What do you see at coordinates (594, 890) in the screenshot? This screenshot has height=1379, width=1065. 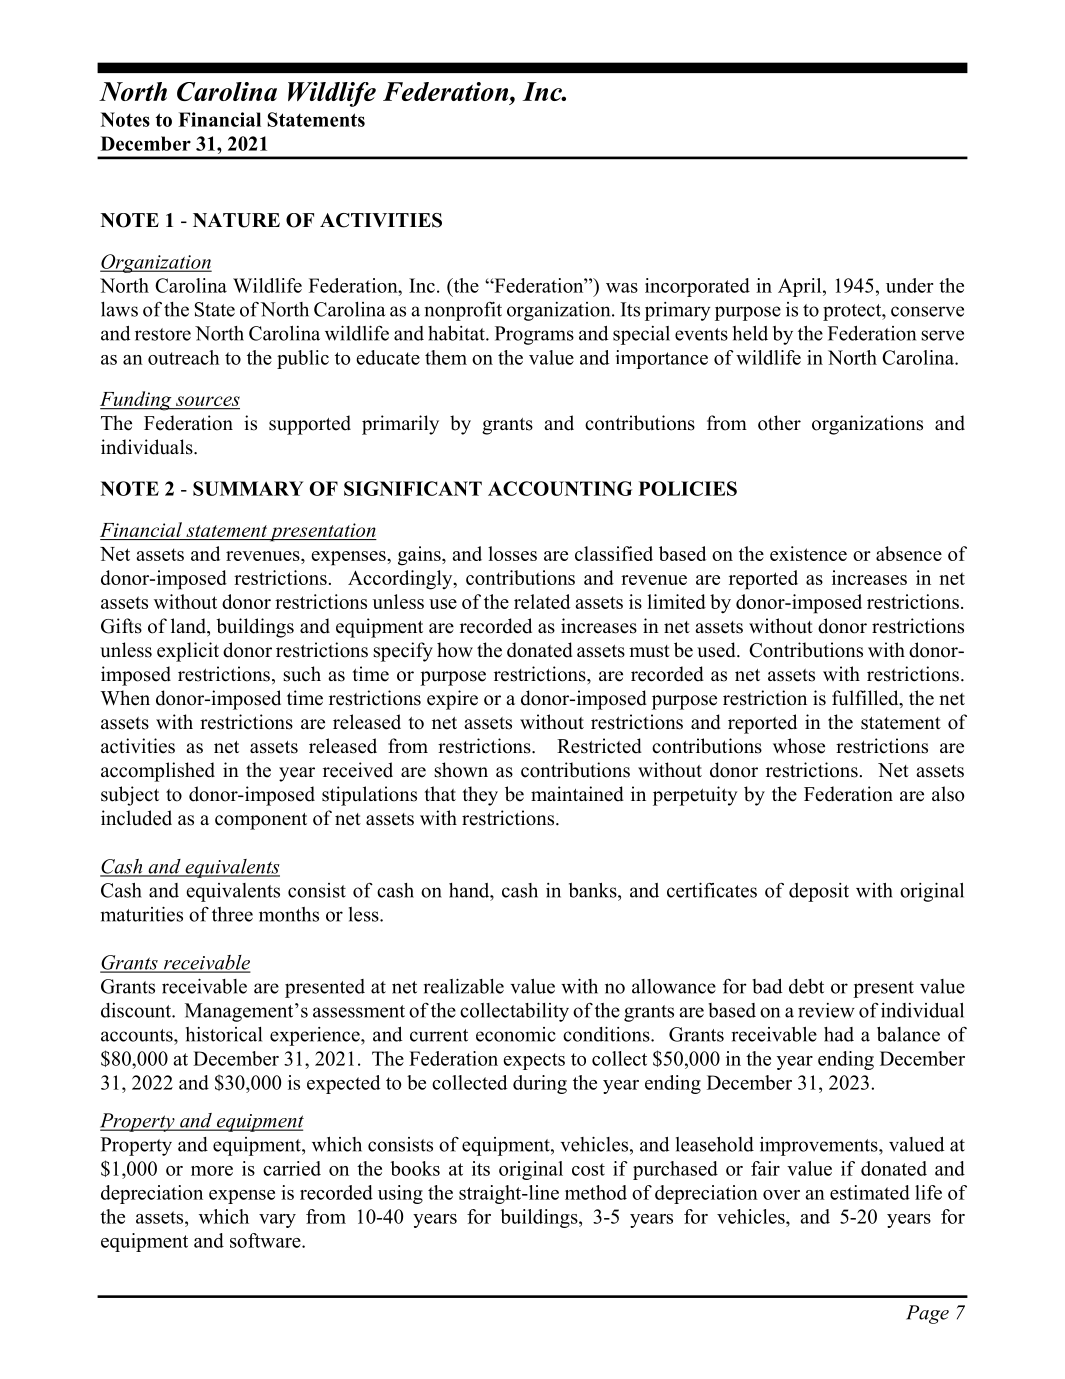 I see `banks` at bounding box center [594, 890].
